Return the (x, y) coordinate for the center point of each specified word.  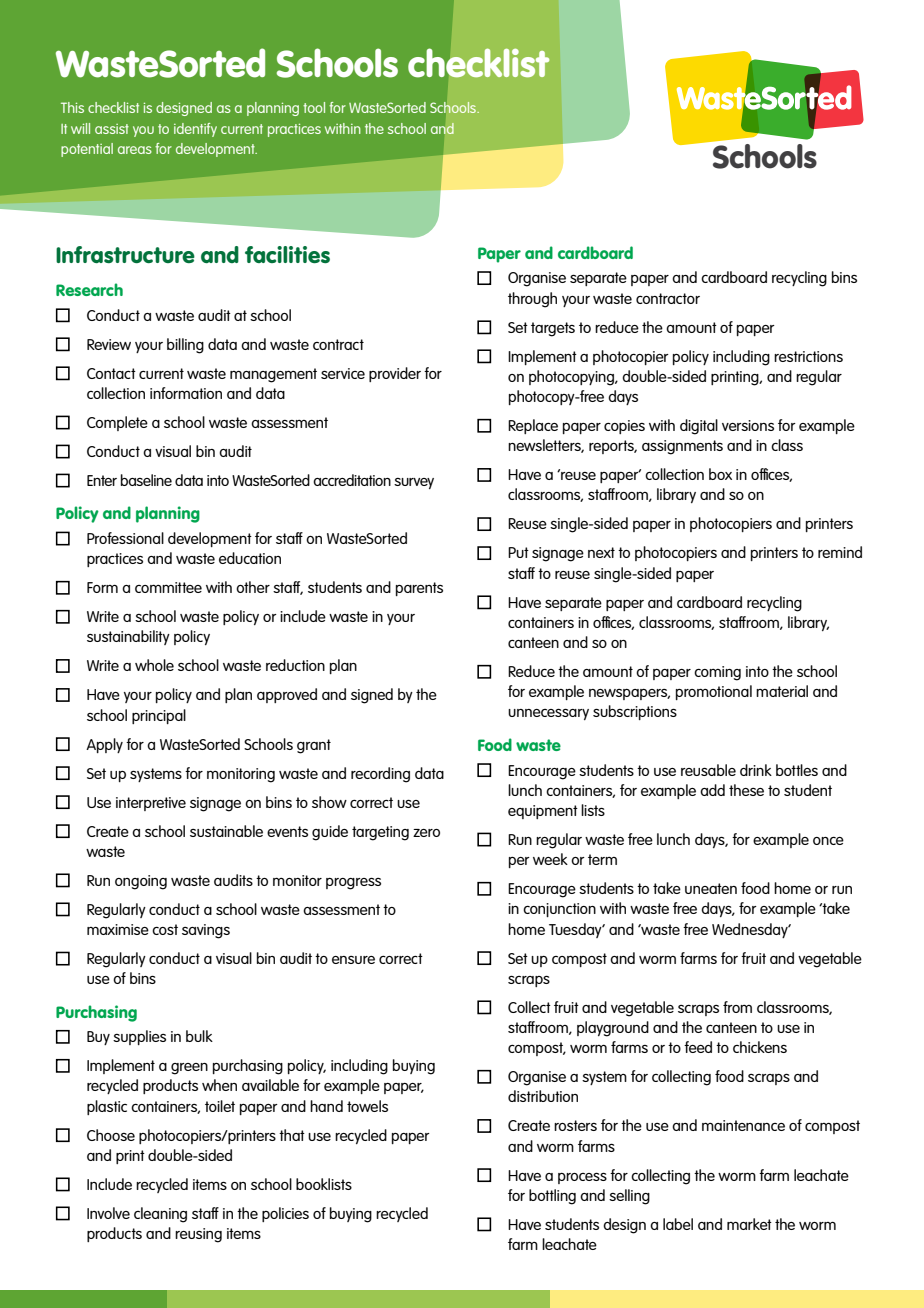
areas (135, 150)
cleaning (160, 1215)
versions (748, 425)
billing (185, 346)
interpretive (151, 804)
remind (840, 552)
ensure (353, 960)
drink (756, 770)
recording (380, 775)
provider (395, 374)
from (737, 1007)
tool (314, 107)
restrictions (808, 356)
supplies (139, 1037)
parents (419, 589)
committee (168, 587)
